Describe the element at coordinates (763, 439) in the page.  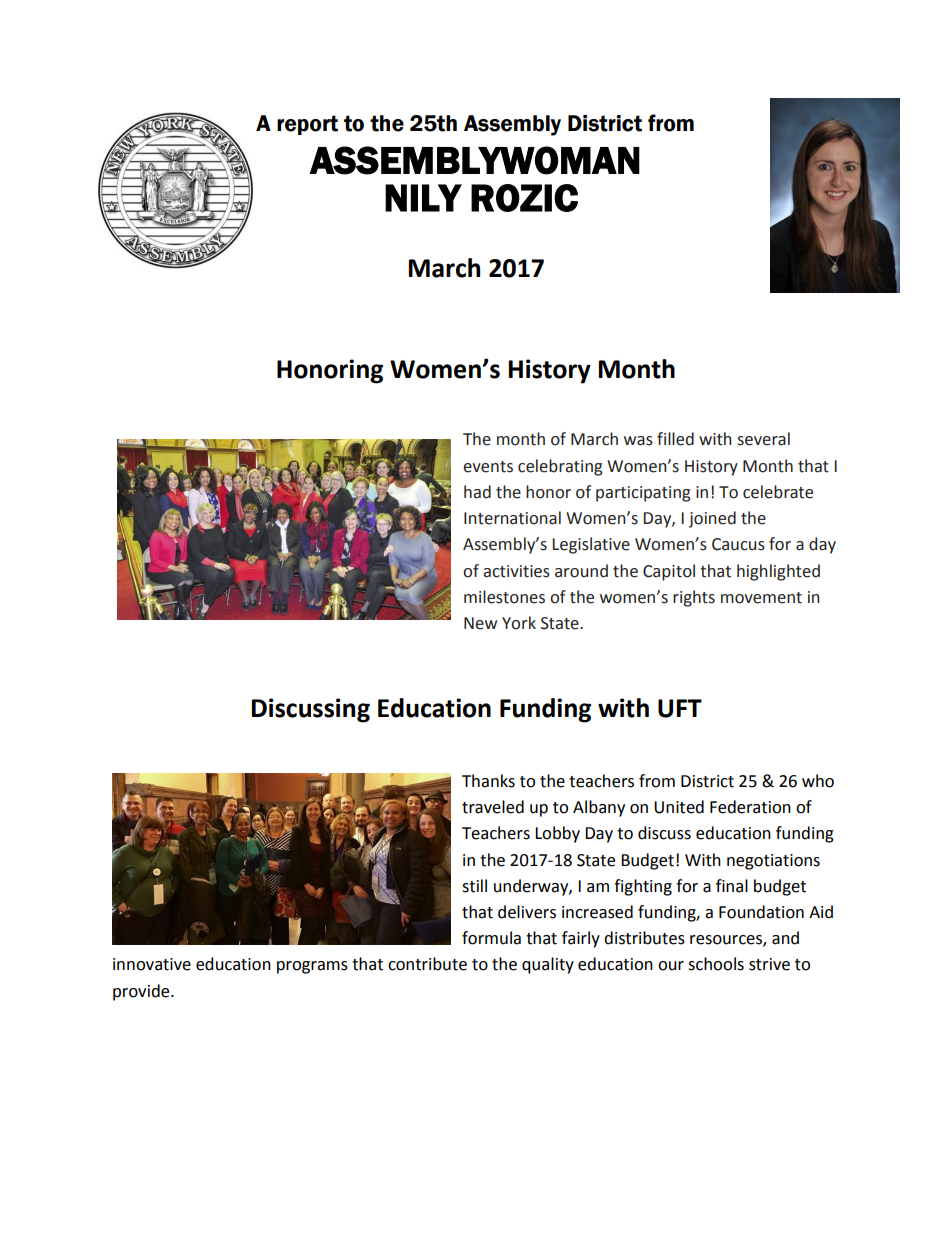
I see `several` at that location.
